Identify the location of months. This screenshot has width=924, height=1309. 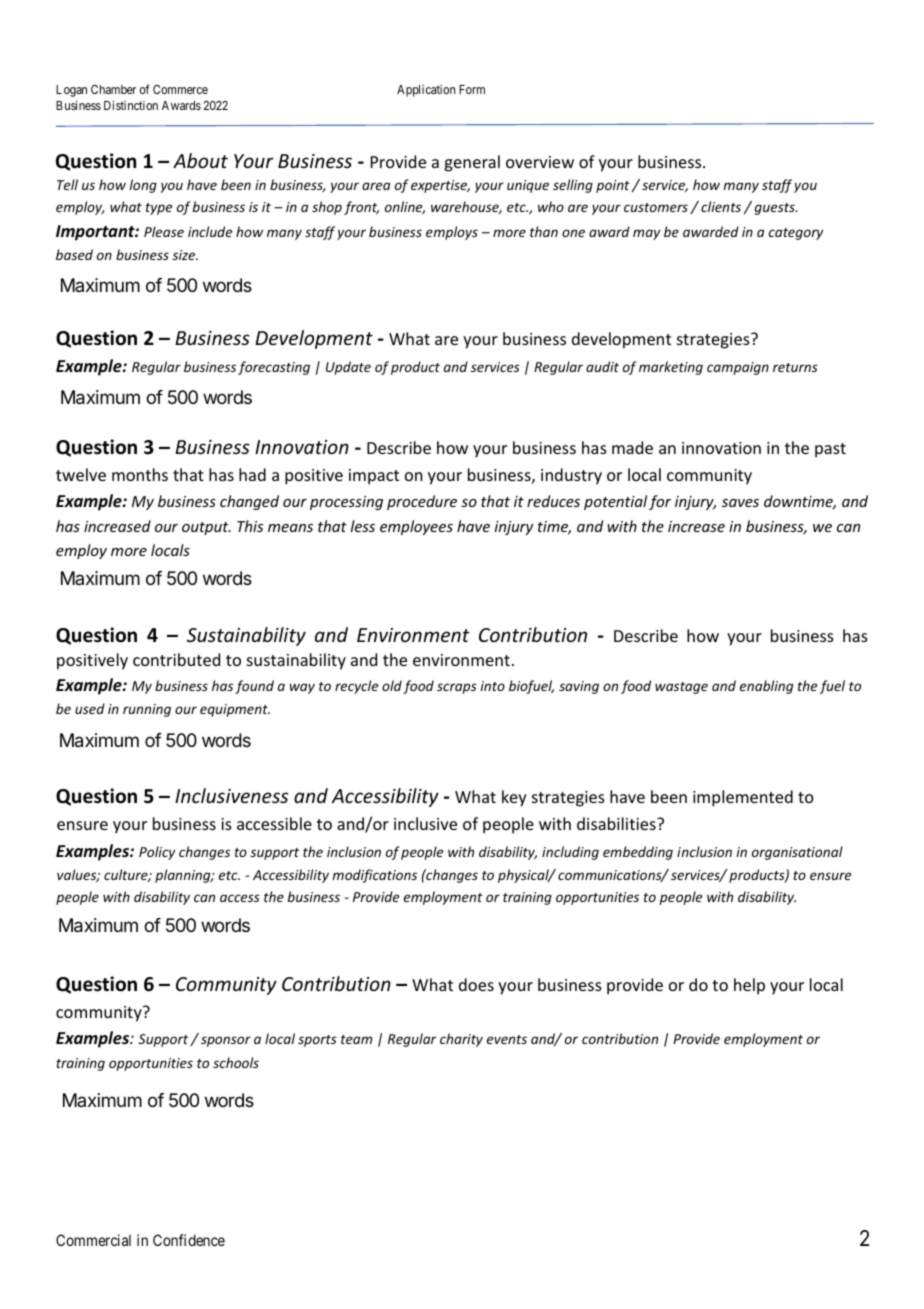
(140, 474).
